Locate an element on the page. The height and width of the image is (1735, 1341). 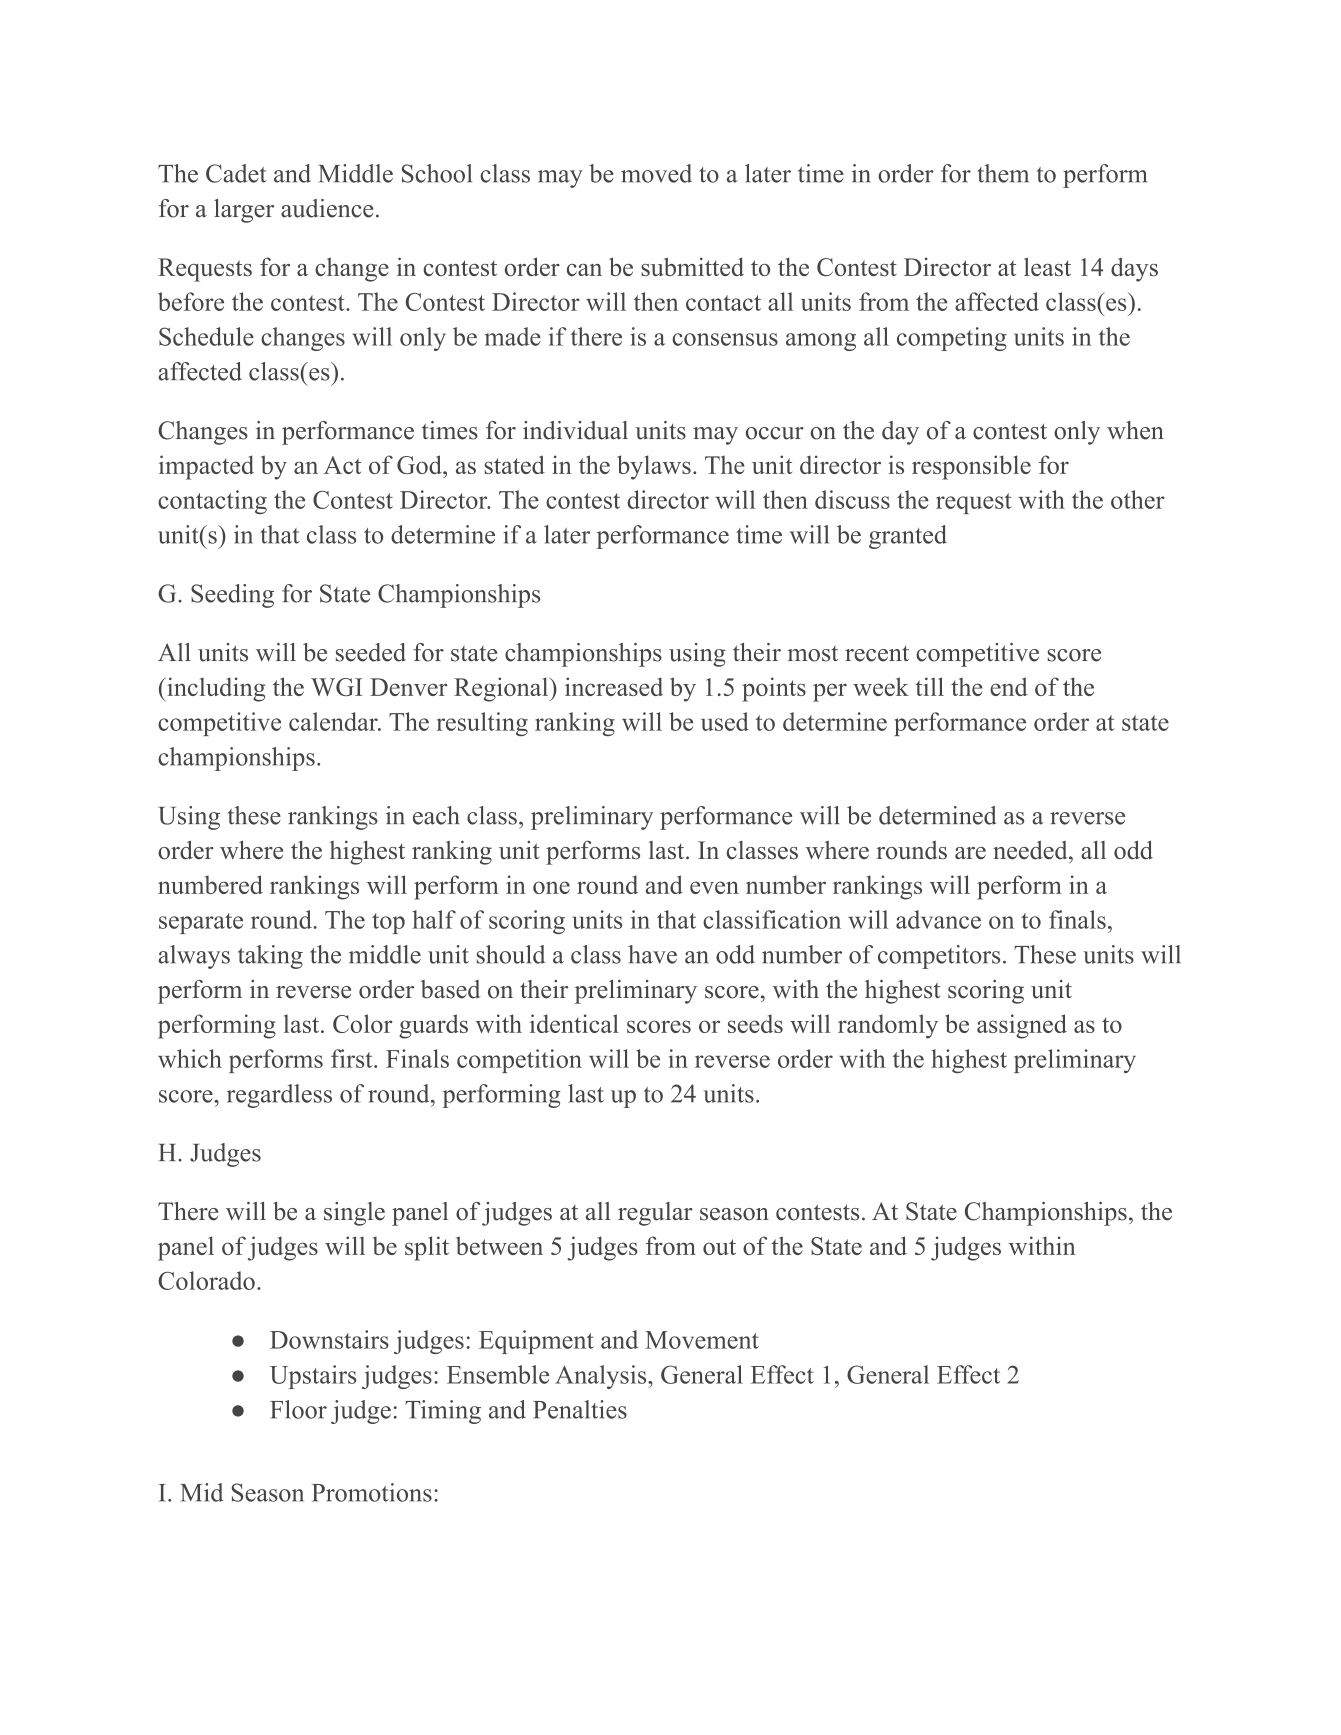
moved is located at coordinates (656, 173).
